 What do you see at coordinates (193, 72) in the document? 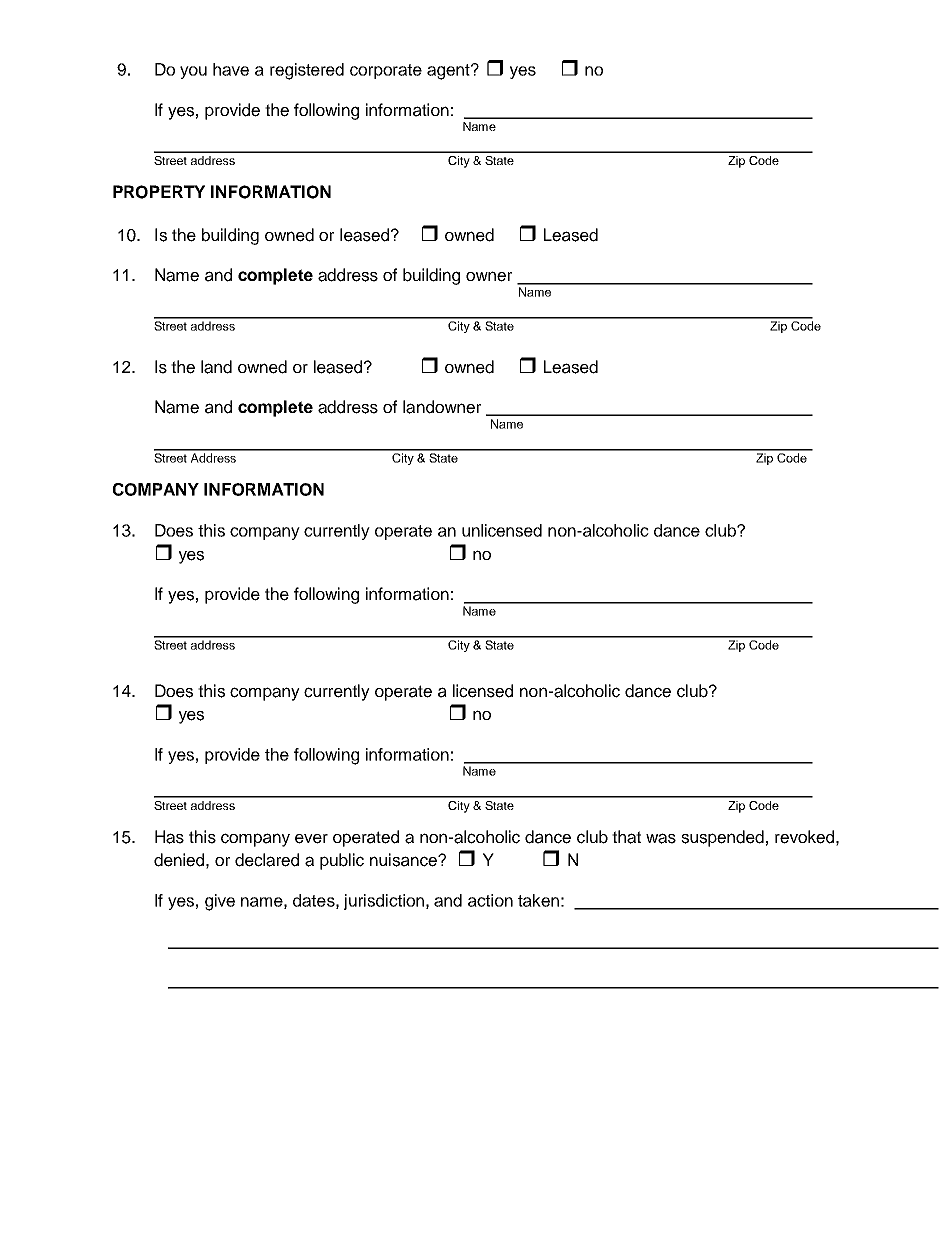
I see `you` at bounding box center [193, 72].
